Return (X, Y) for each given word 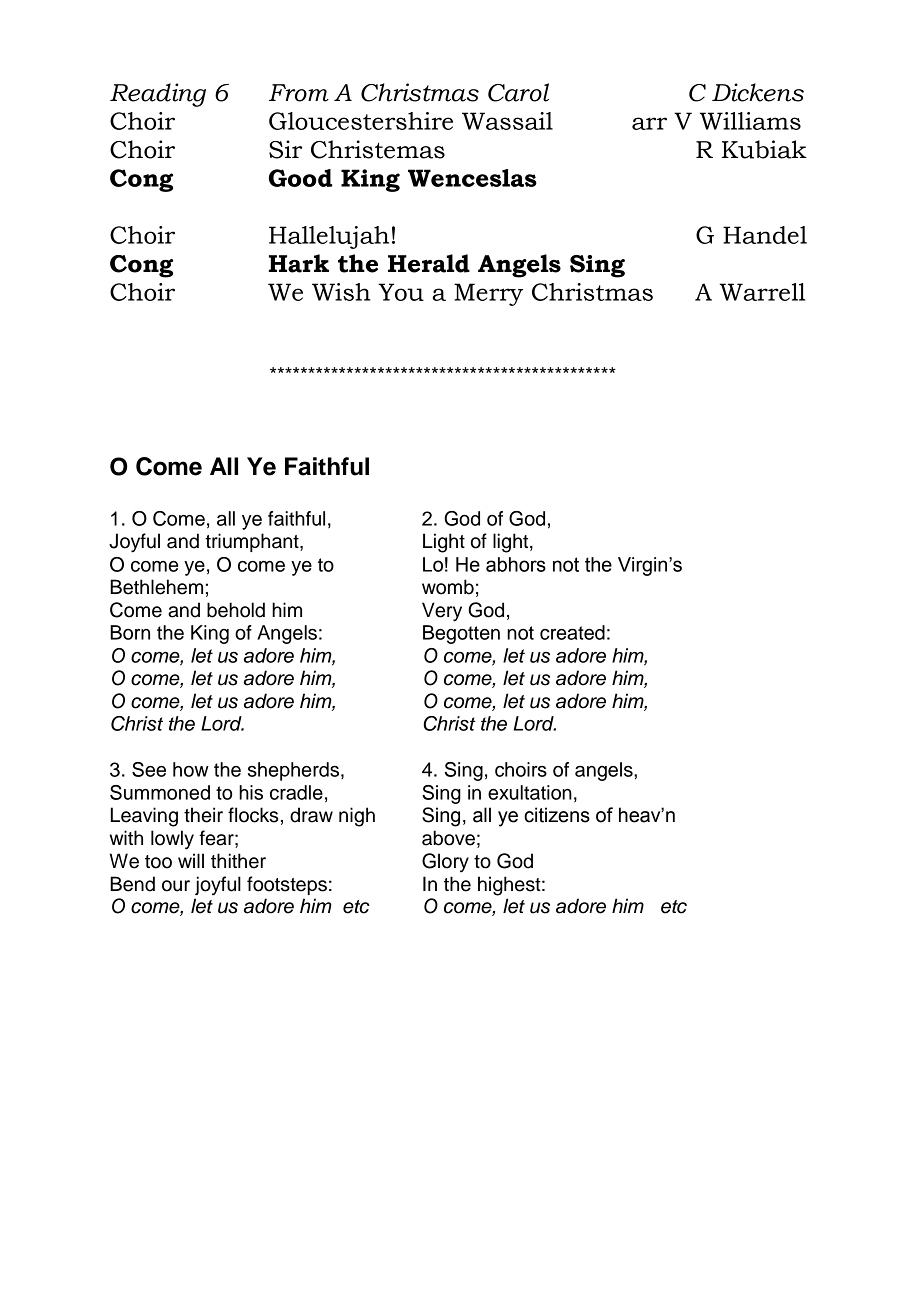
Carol (518, 92)
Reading (158, 95)
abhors (516, 564)
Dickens (758, 92)
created (572, 632)
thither (238, 861)
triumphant (253, 542)
